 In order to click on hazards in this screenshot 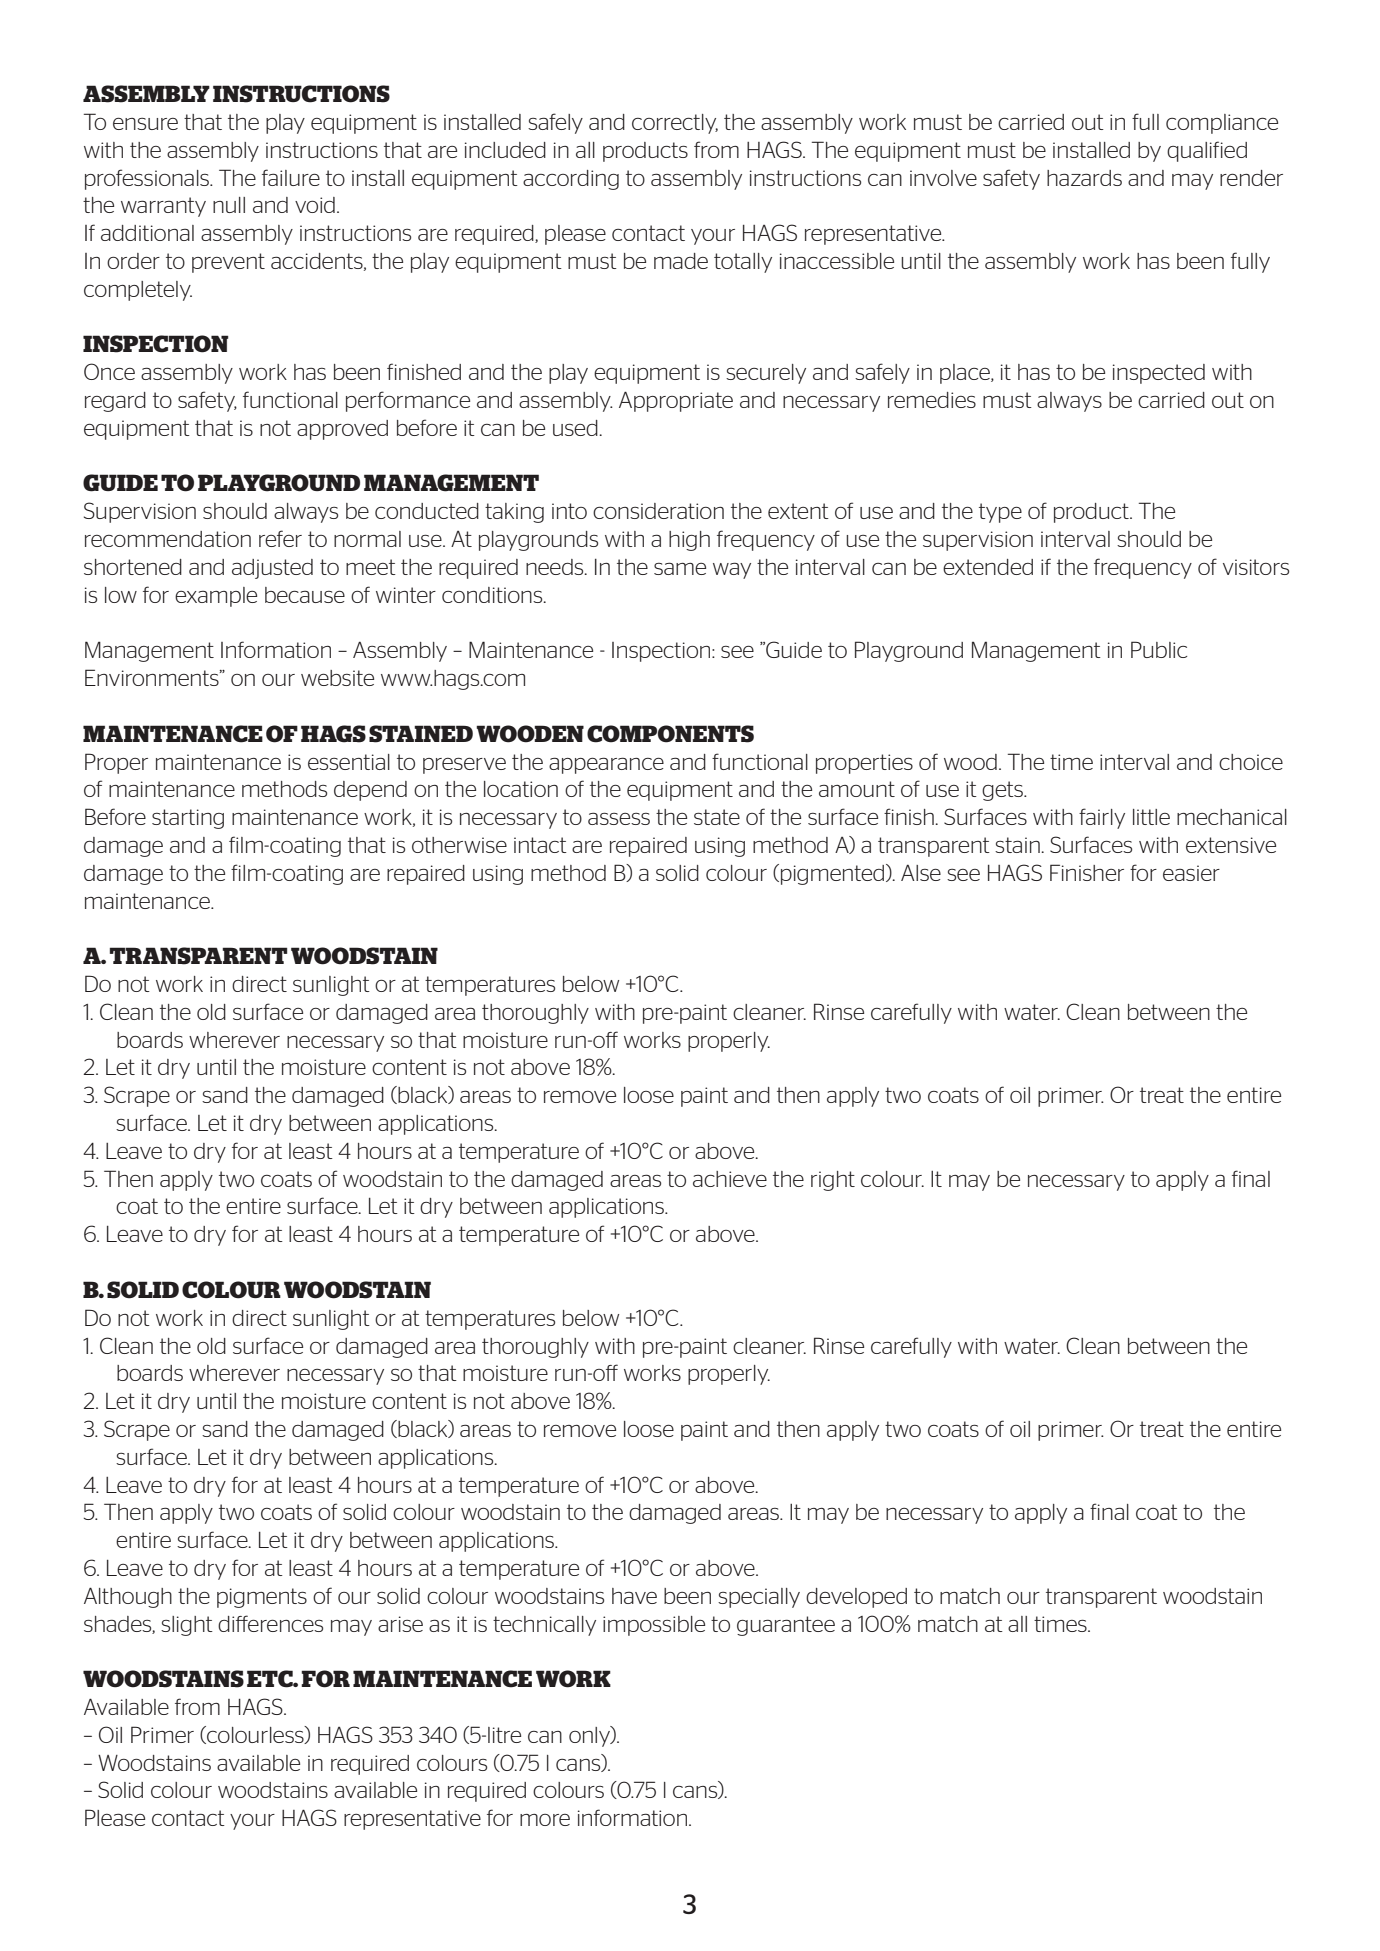, I will do `click(1084, 178)`.
